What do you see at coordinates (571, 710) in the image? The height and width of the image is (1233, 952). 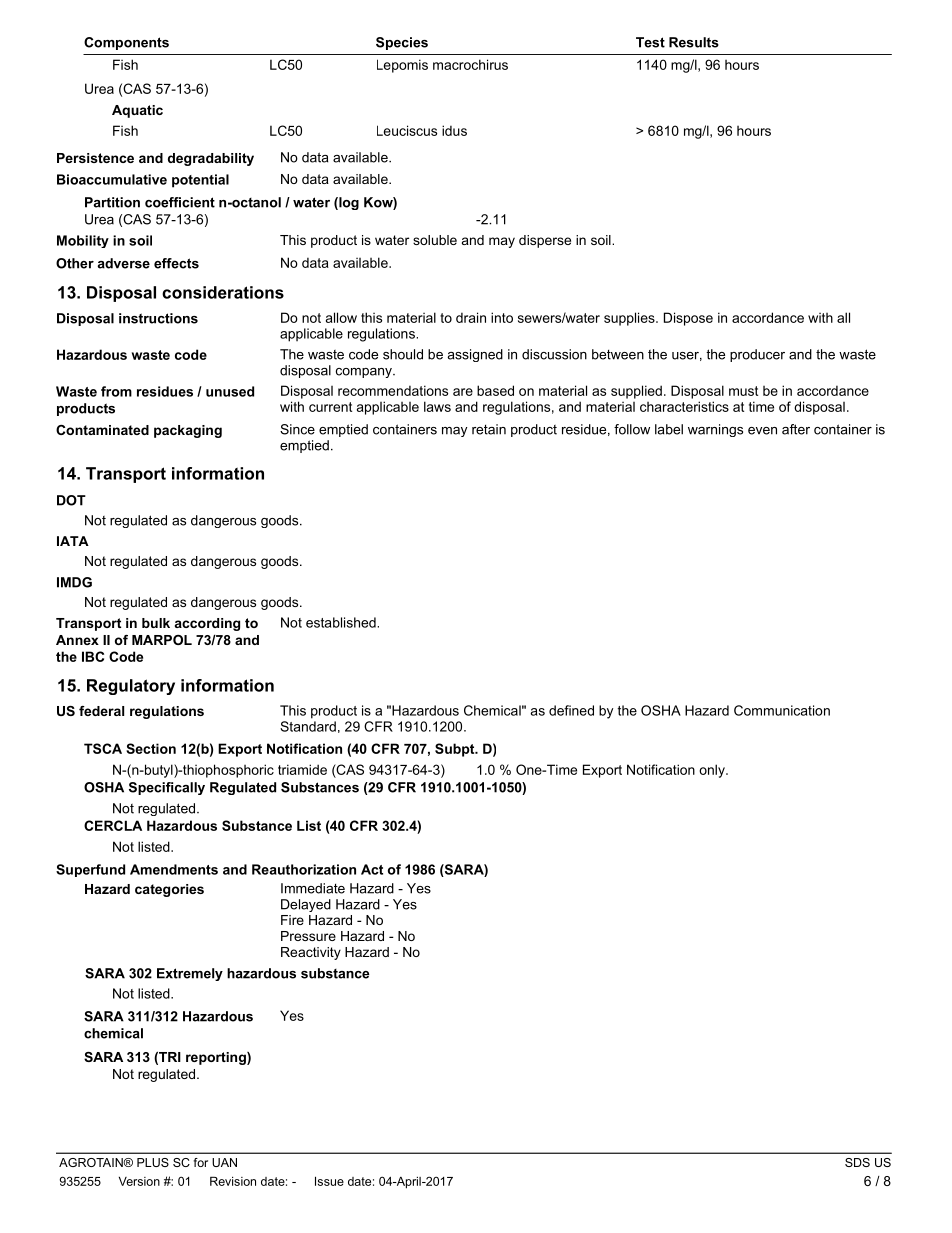 I see `defined` at bounding box center [571, 710].
